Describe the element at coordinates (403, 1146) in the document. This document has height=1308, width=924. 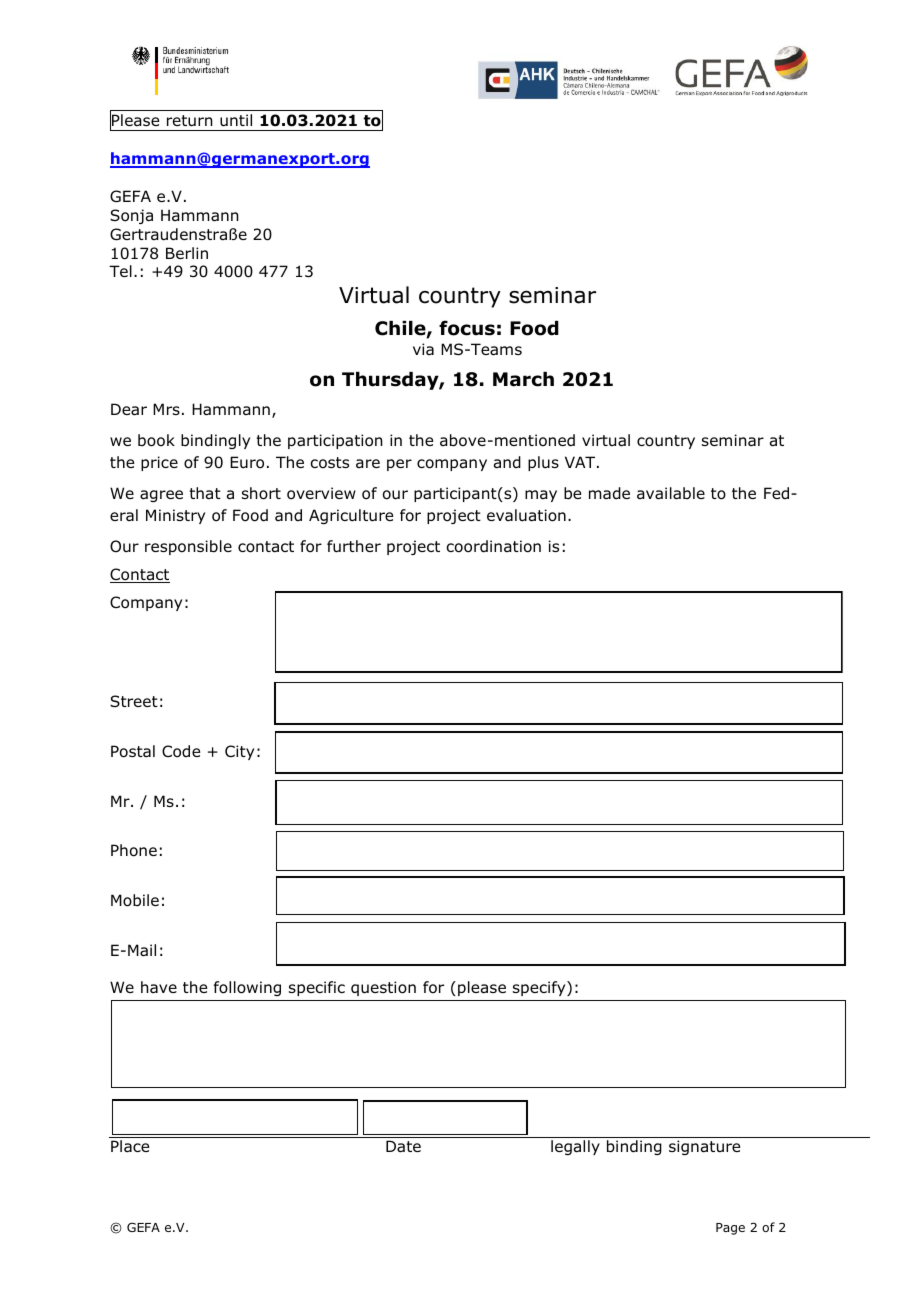
I see `Date` at that location.
